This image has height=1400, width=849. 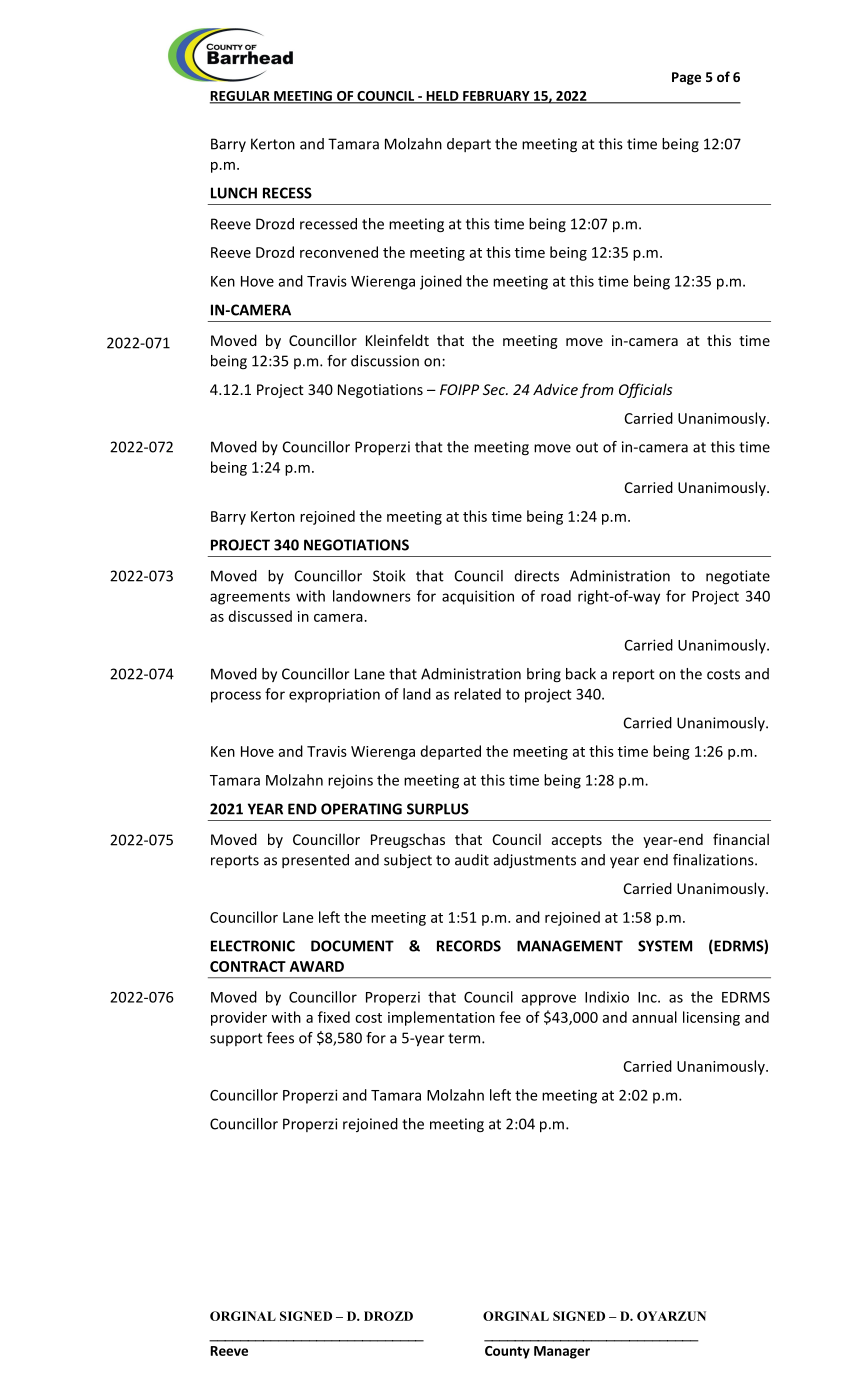 I want to click on back, so click(x=581, y=674).
